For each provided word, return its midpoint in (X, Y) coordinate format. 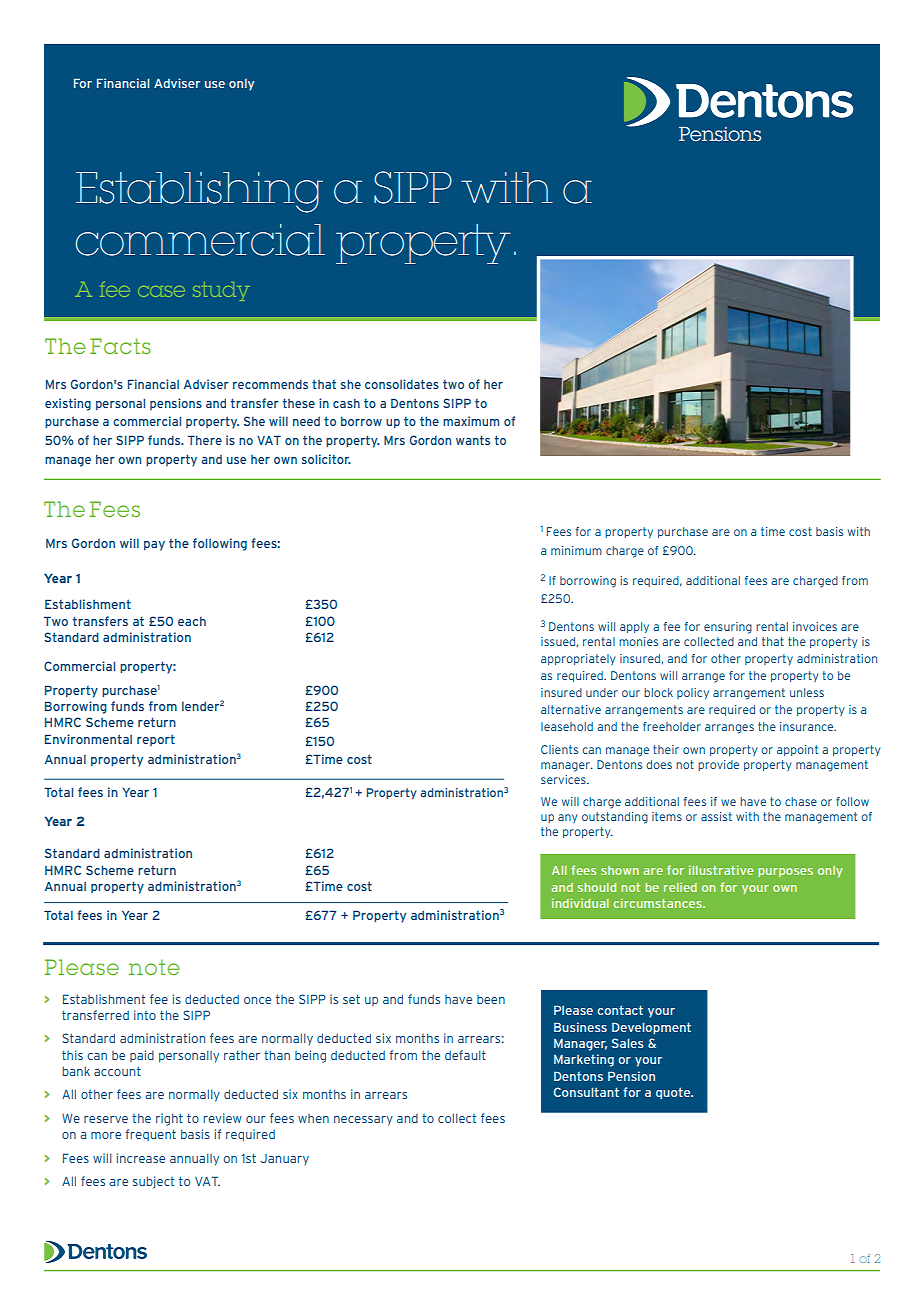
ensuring (728, 628)
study (221, 291)
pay (154, 546)
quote (674, 1093)
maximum (471, 421)
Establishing (199, 192)
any (567, 818)
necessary (363, 1121)
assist (716, 816)
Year (135, 915)
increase (141, 1158)
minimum (576, 550)
